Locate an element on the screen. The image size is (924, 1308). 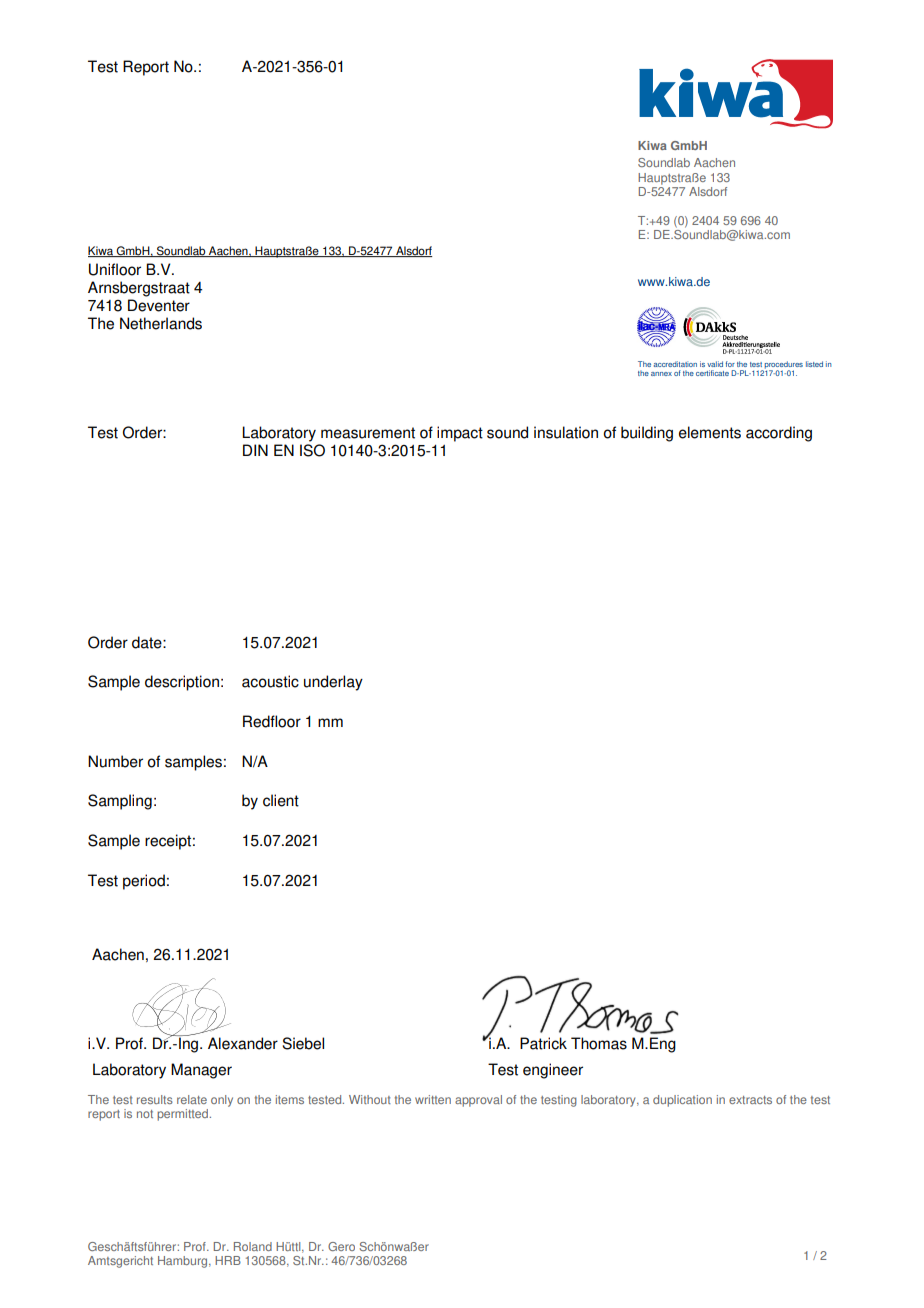
impact is located at coordinates (460, 434).
